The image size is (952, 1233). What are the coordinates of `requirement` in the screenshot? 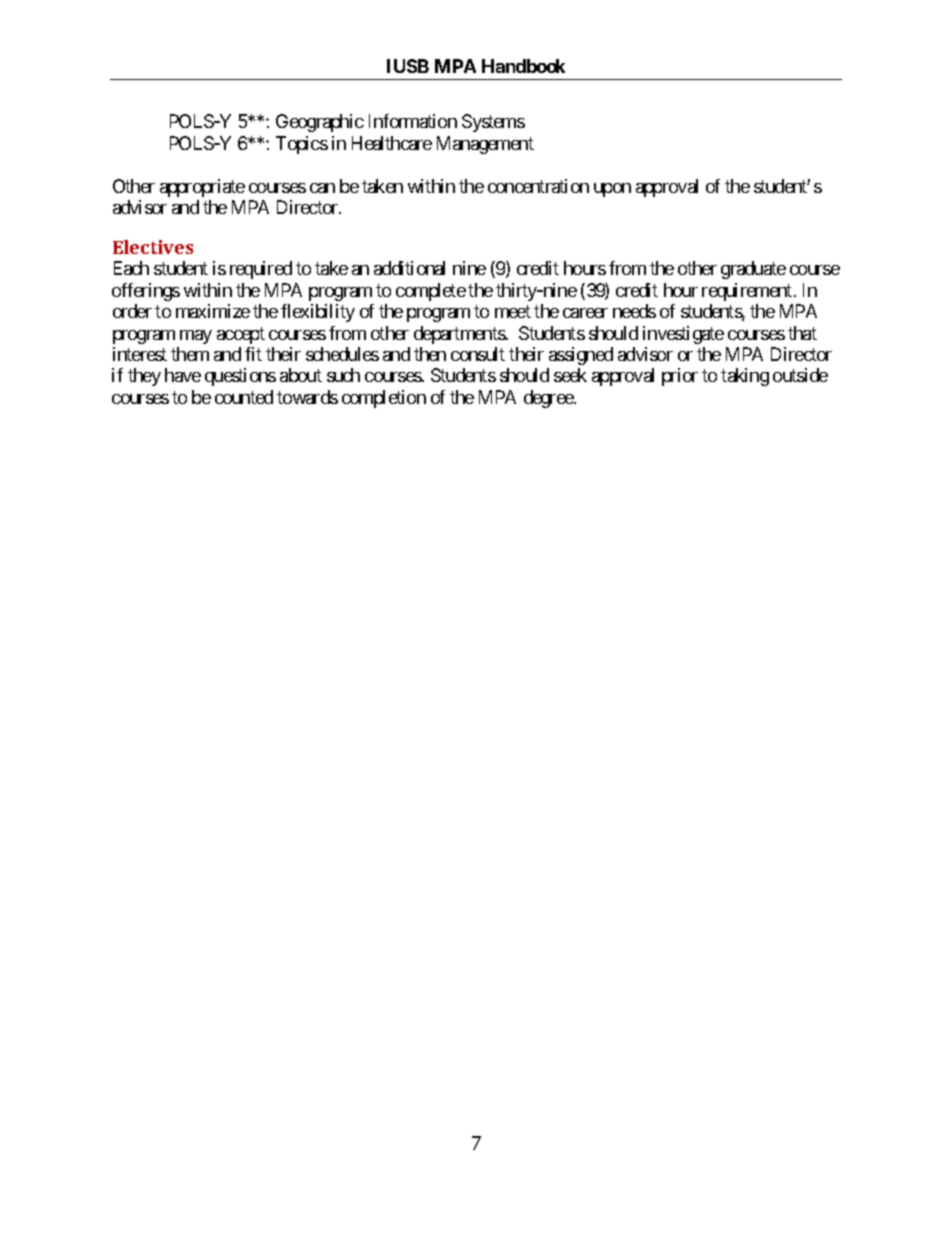 It's located at (747, 292).
